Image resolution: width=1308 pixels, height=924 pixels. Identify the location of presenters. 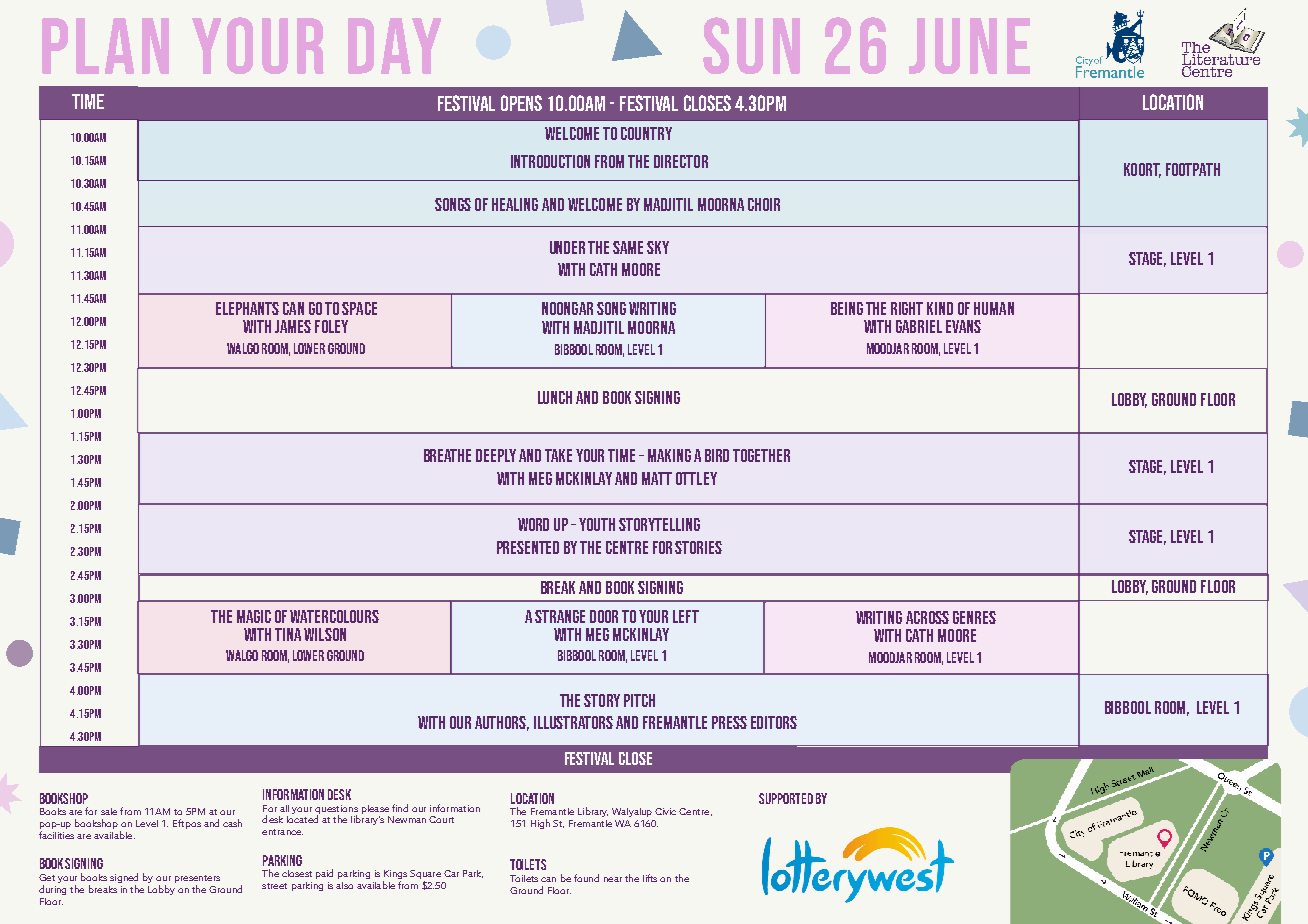
(197, 880).
